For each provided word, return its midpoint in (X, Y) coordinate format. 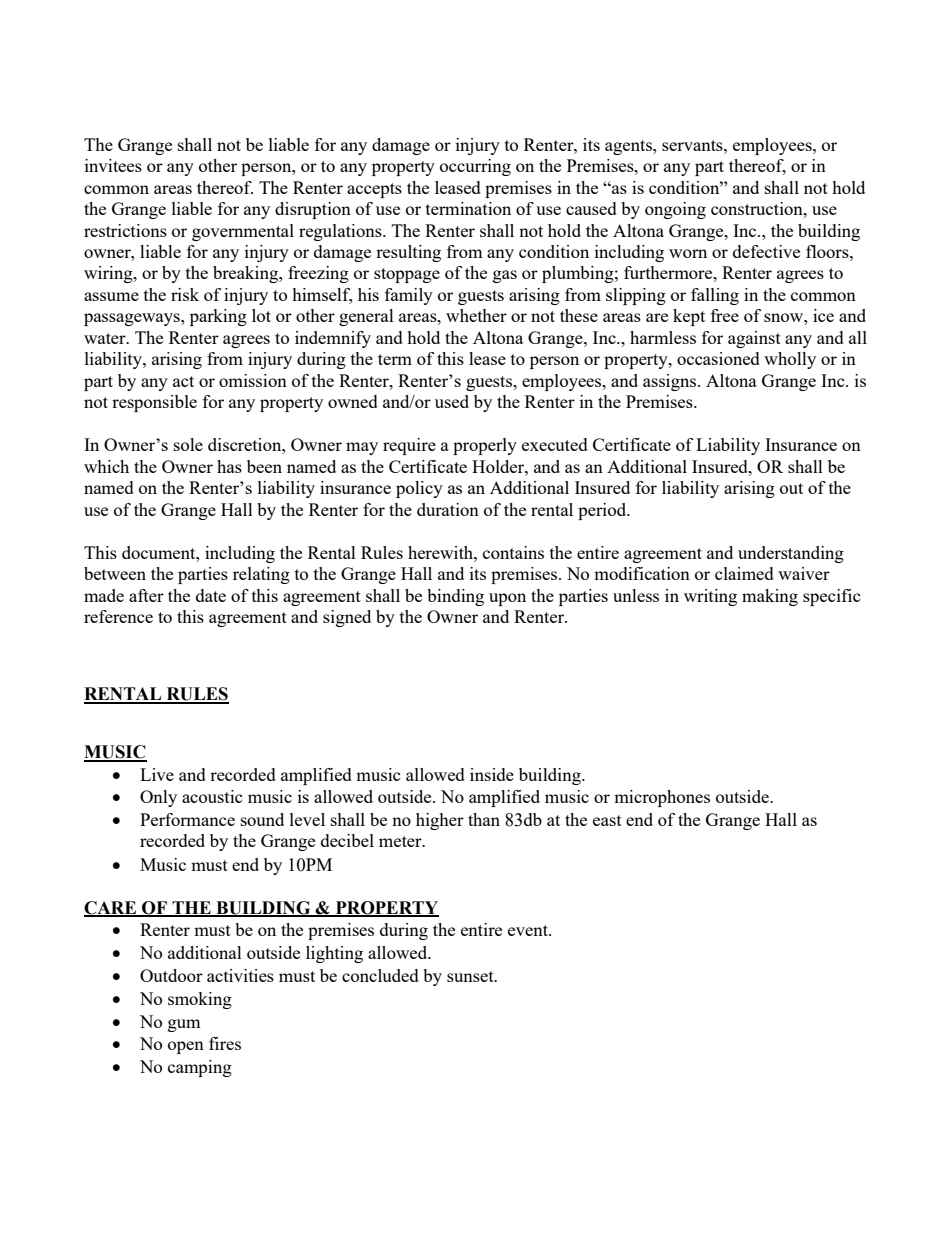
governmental (243, 232)
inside (492, 774)
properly (485, 446)
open (186, 1047)
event (529, 930)
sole (188, 444)
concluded (380, 975)
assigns (671, 382)
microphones (662, 798)
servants (693, 145)
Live (157, 774)
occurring (475, 167)
